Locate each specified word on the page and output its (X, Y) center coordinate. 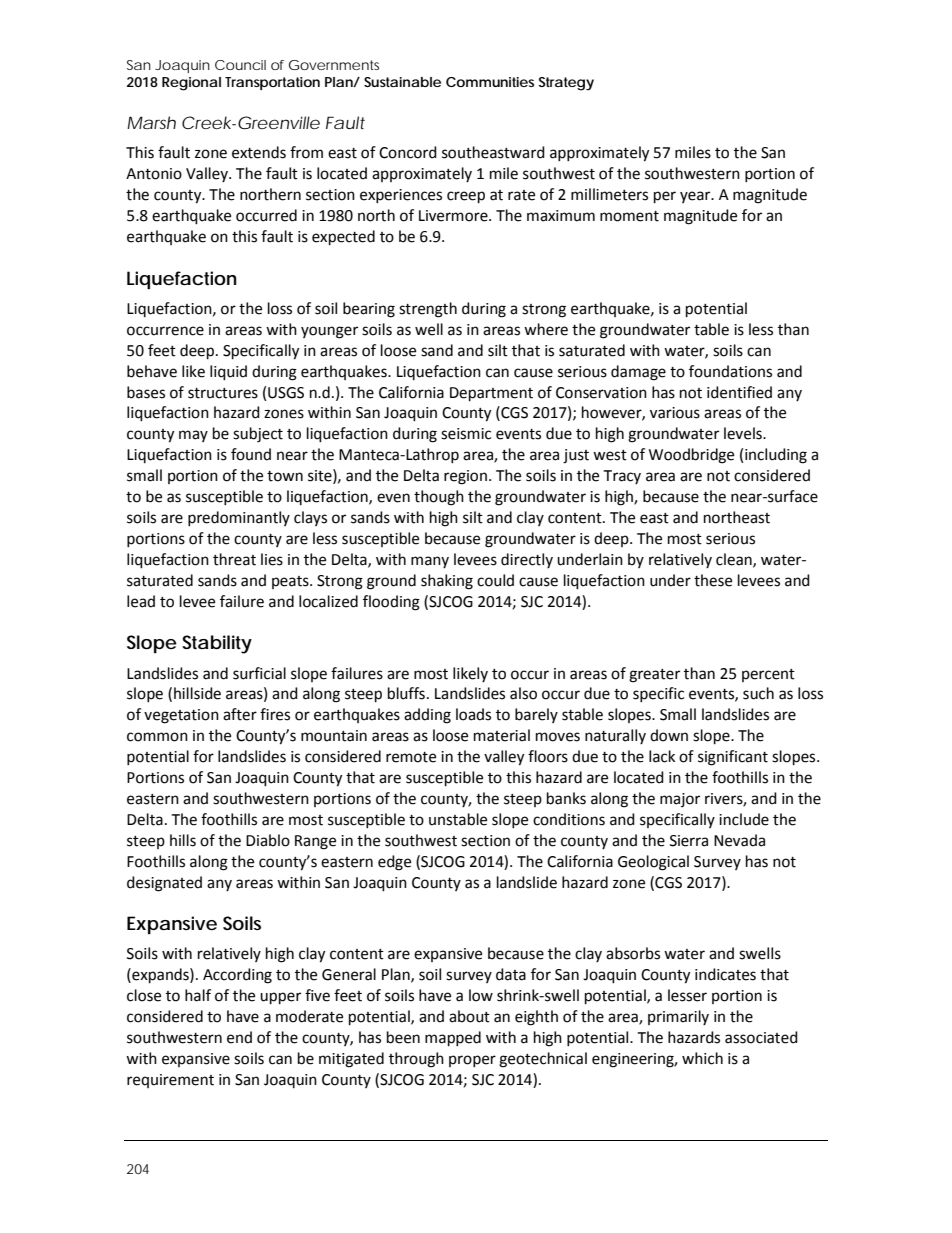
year (696, 197)
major (680, 800)
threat (234, 559)
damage (638, 373)
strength (428, 310)
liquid (228, 373)
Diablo (268, 840)
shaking (447, 582)
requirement (170, 1081)
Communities (490, 82)
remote (411, 757)
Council (240, 65)
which (702, 1058)
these (713, 580)
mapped (453, 1039)
